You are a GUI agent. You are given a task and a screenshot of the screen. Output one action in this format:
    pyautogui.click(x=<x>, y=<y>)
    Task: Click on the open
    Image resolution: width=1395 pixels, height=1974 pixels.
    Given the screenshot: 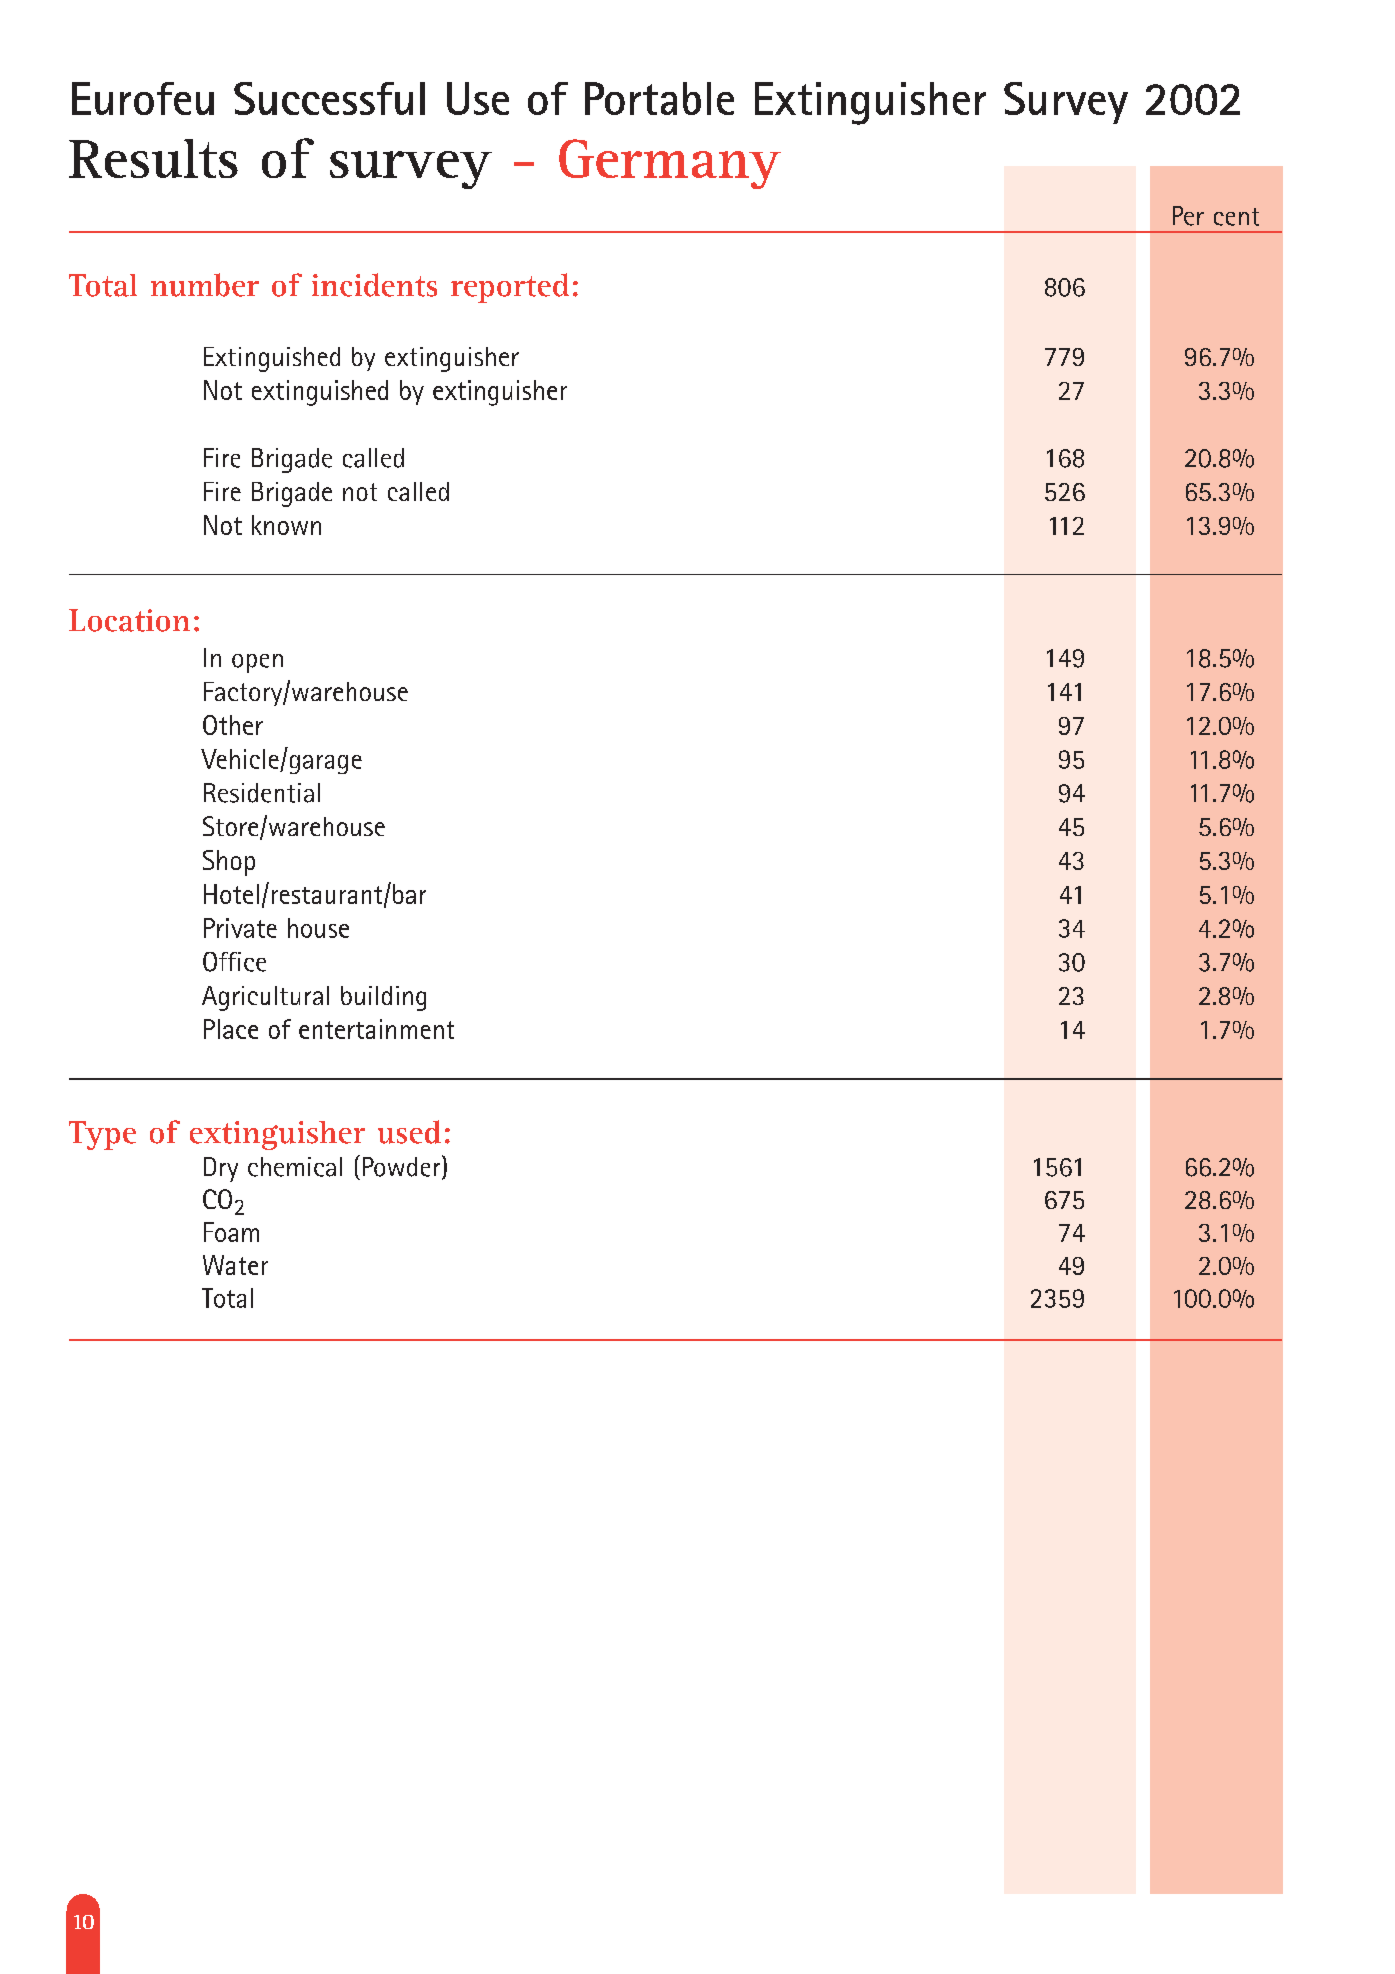 What is the action you would take?
    pyautogui.click(x=257, y=663)
